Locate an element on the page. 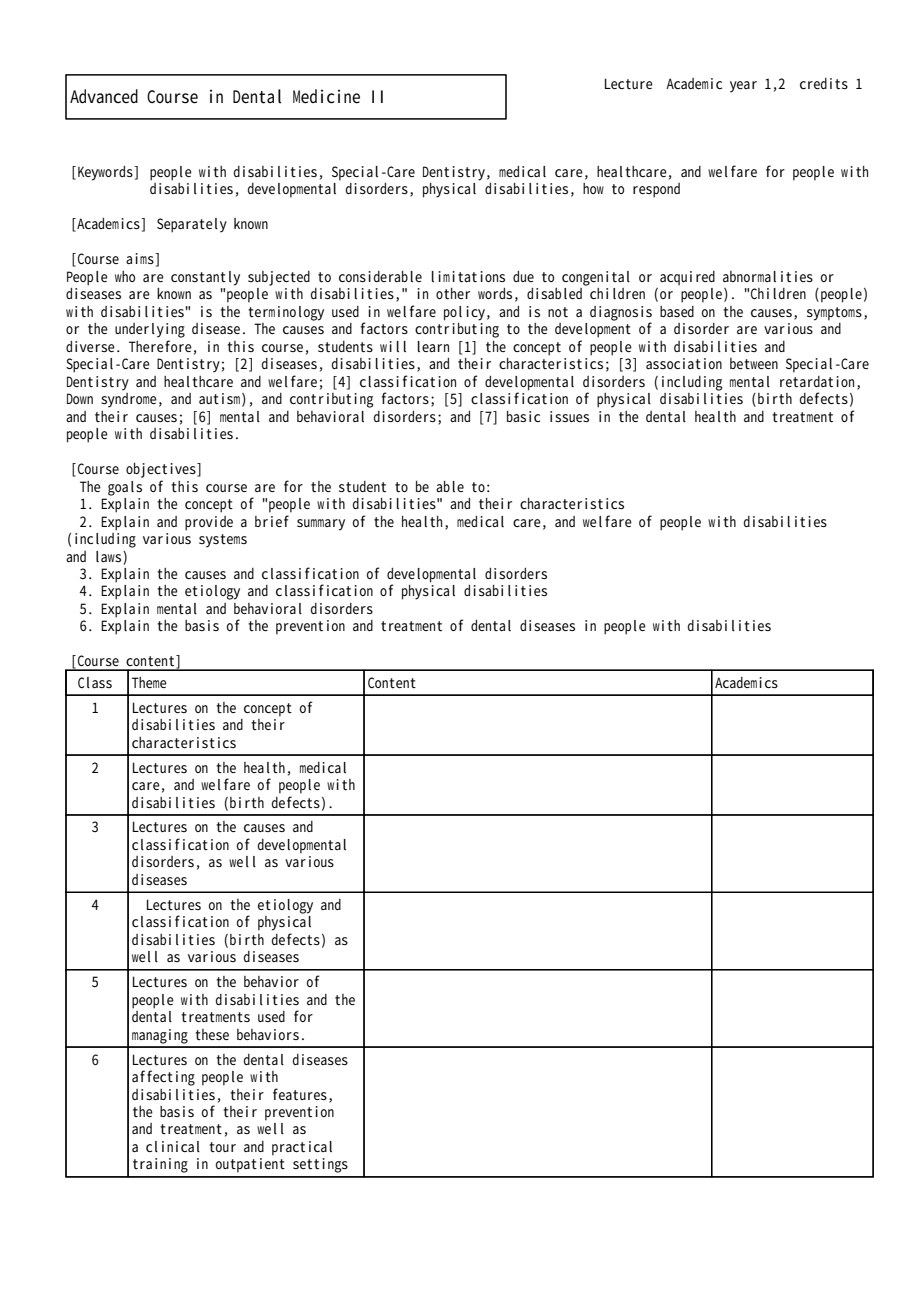 The height and width of the page is (1308, 924). summary is located at coordinates (321, 525).
